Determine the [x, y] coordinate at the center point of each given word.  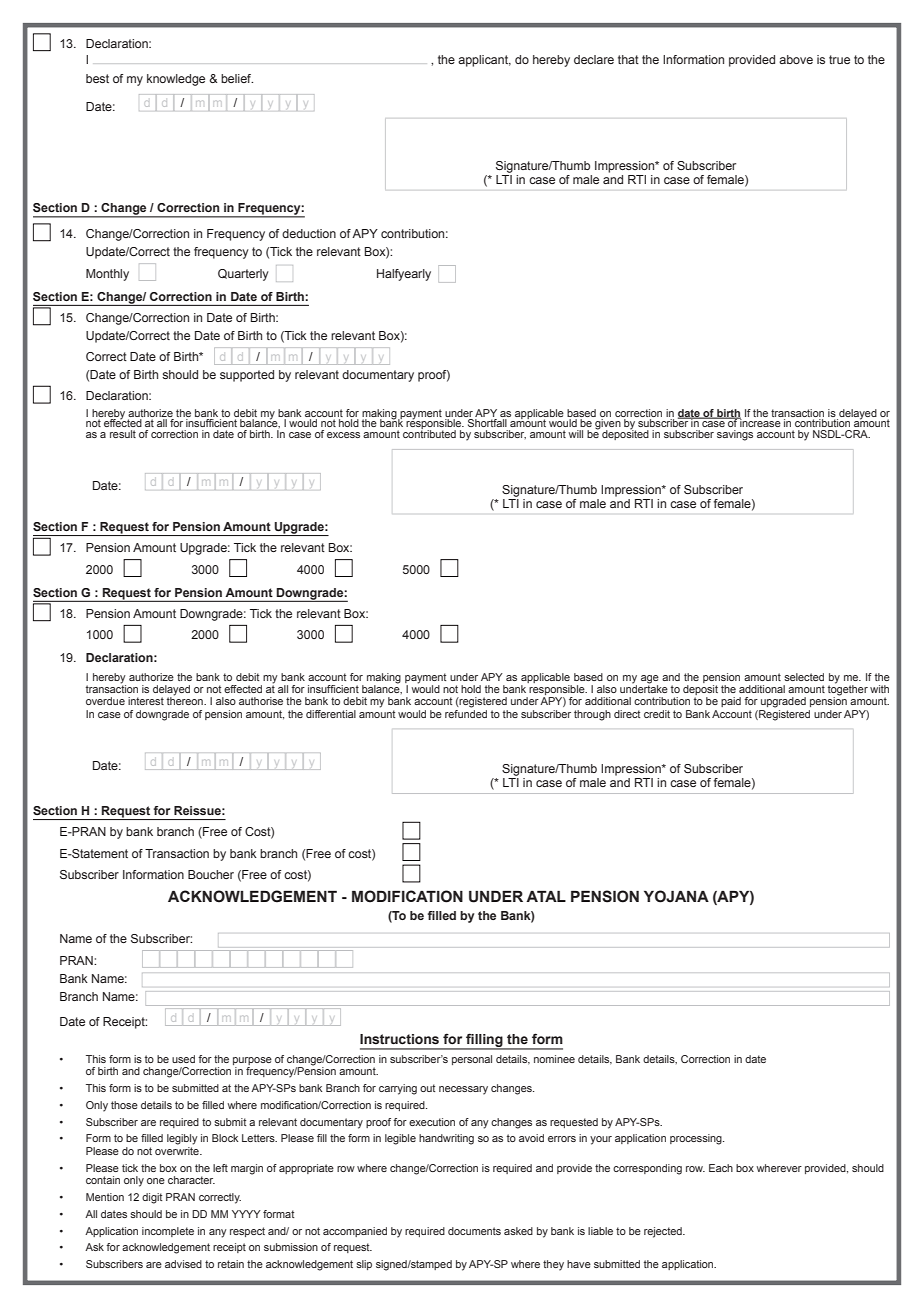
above [796, 59]
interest [146, 701]
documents [474, 1231]
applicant [484, 61]
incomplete [168, 1232]
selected [804, 677]
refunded [466, 714]
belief [237, 78]
